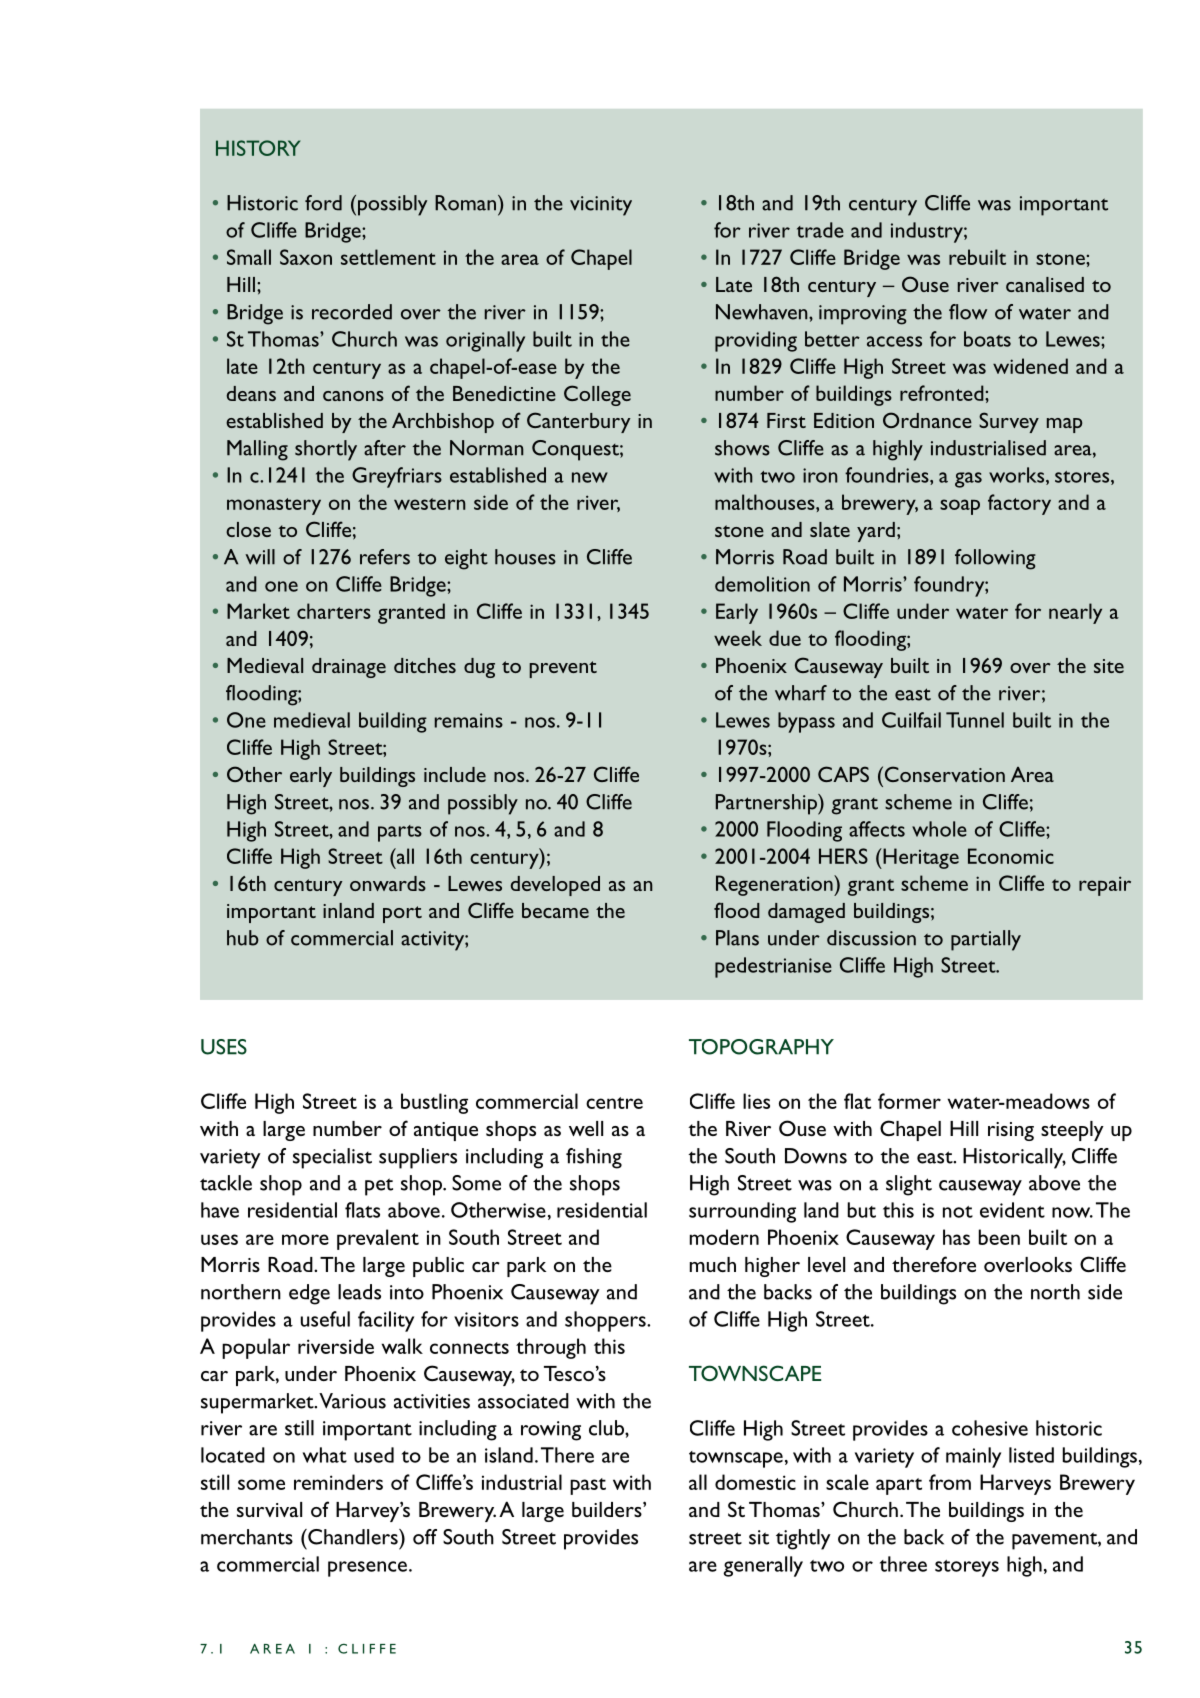  I want to click on evident, so click(1012, 1210).
